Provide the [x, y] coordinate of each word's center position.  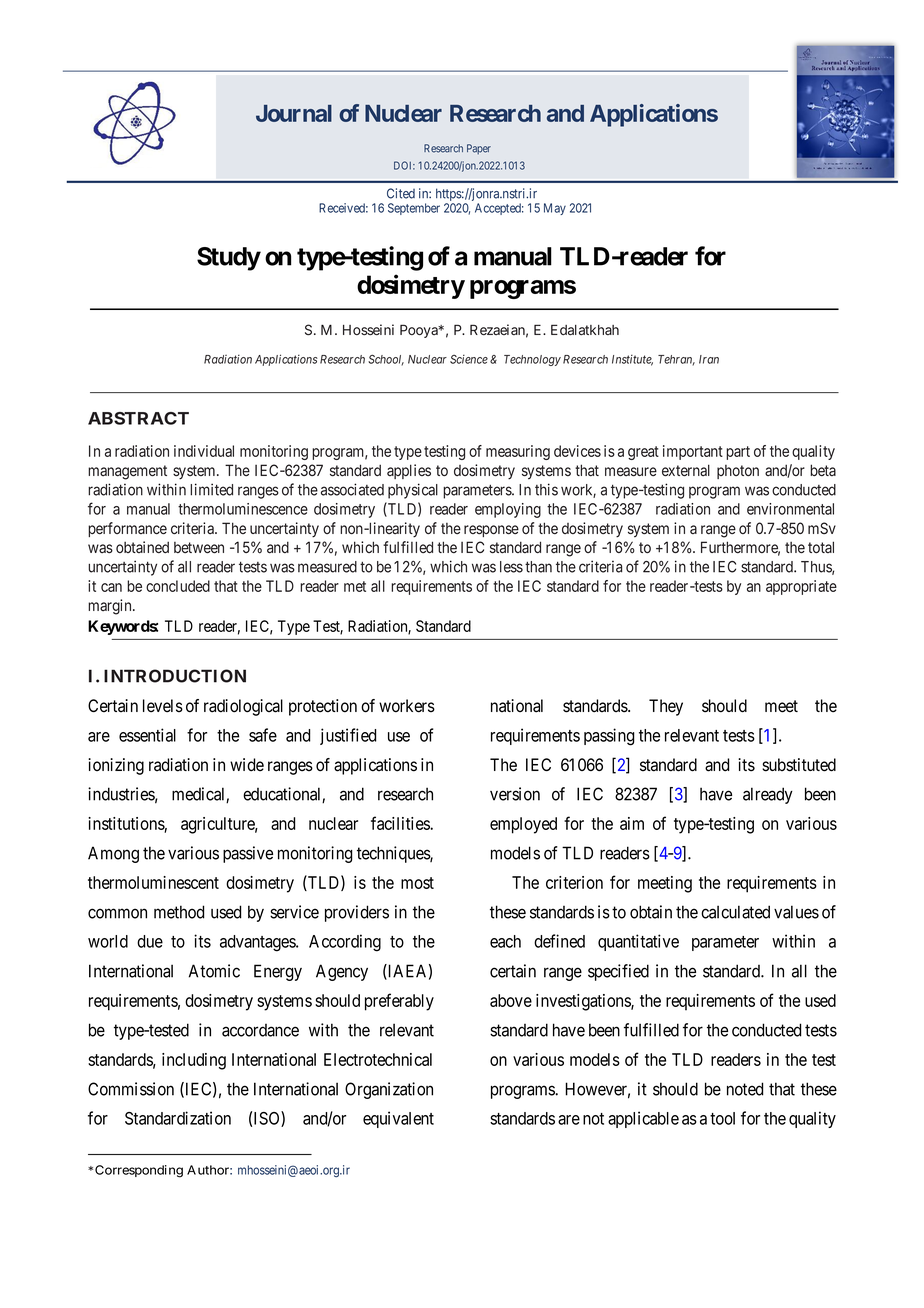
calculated [735, 912]
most [417, 883]
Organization [389, 1090]
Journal [294, 113]
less [511, 567]
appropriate [801, 587]
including [194, 1061]
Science [469, 359]
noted [745, 1089]
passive [248, 854]
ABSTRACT [138, 418]
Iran [709, 359]
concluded [178, 586]
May [555, 209]
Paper [479, 149]
